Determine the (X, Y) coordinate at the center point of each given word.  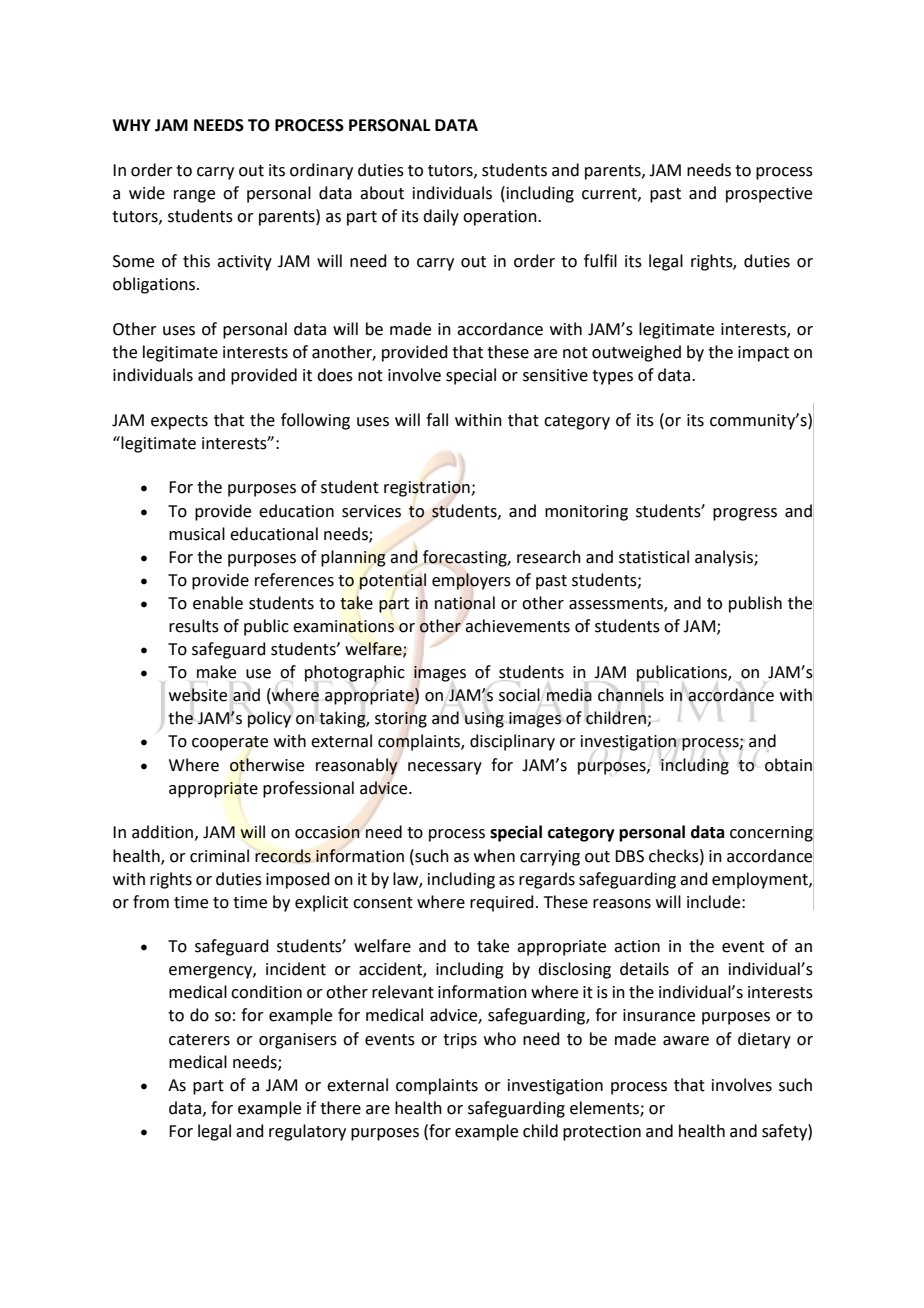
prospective (769, 195)
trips (460, 1041)
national (465, 603)
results (194, 626)
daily (441, 217)
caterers (199, 1040)
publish (755, 604)
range (194, 196)
